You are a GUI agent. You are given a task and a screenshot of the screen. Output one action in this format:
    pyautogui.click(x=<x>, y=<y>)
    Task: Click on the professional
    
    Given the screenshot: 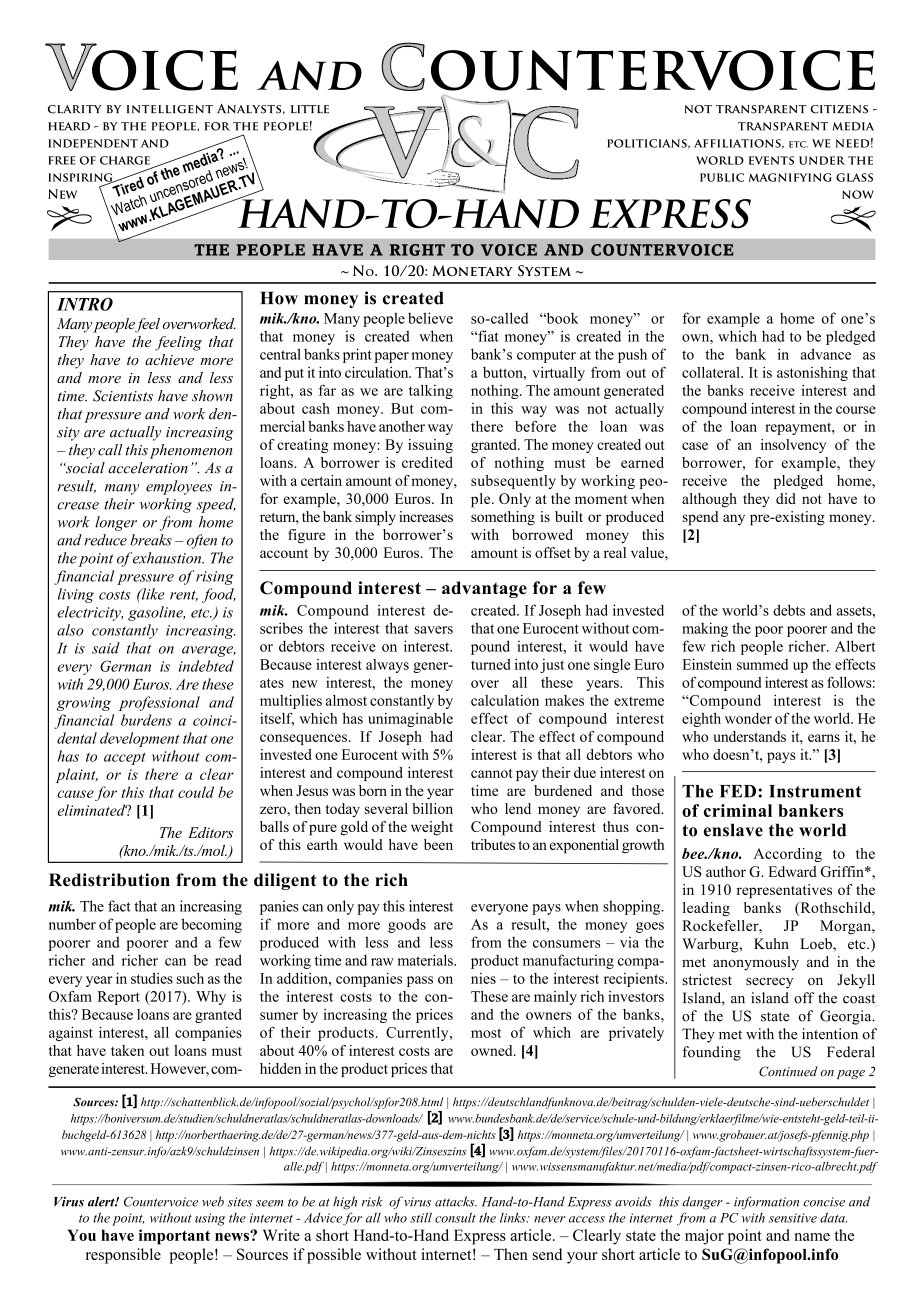 What is the action you would take?
    pyautogui.click(x=159, y=703)
